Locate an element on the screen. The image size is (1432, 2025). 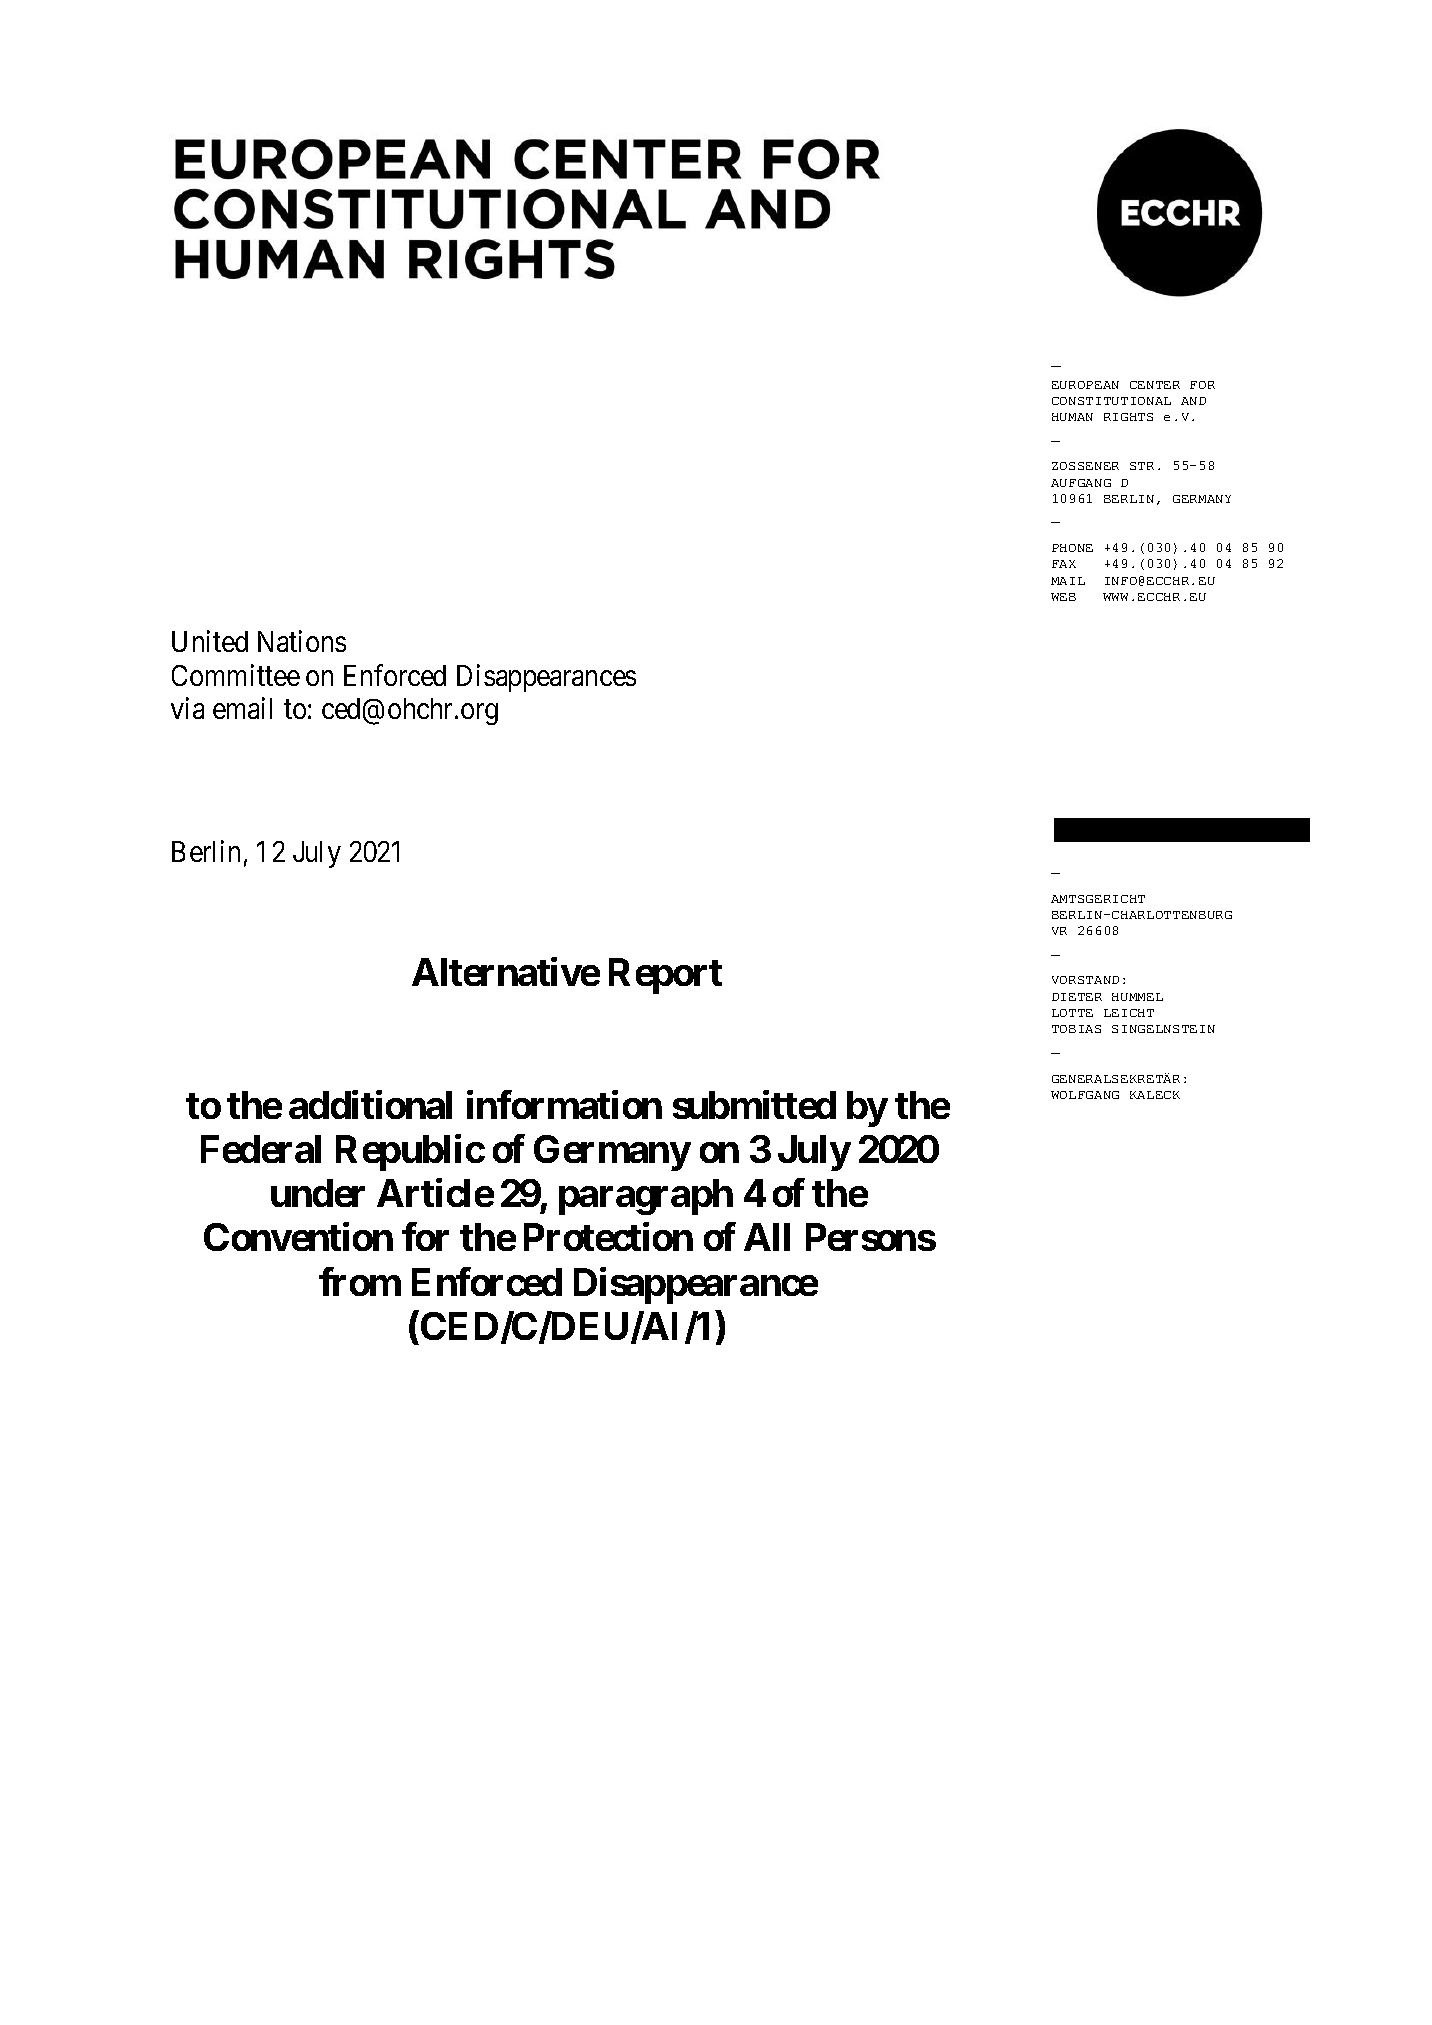
HUMAN is located at coordinates (1072, 417).
